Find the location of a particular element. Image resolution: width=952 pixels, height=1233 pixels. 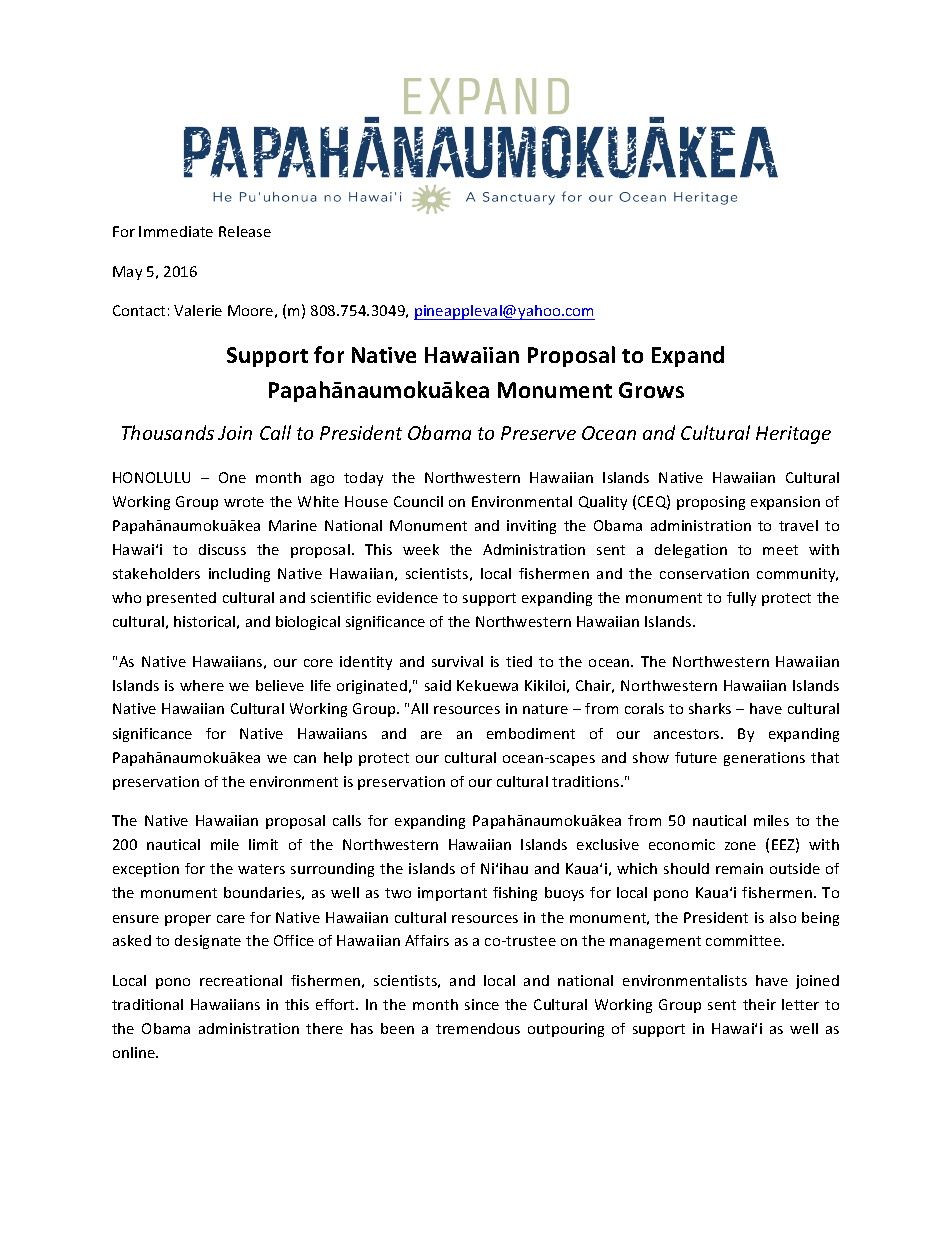

Thousands is located at coordinates (168, 432).
